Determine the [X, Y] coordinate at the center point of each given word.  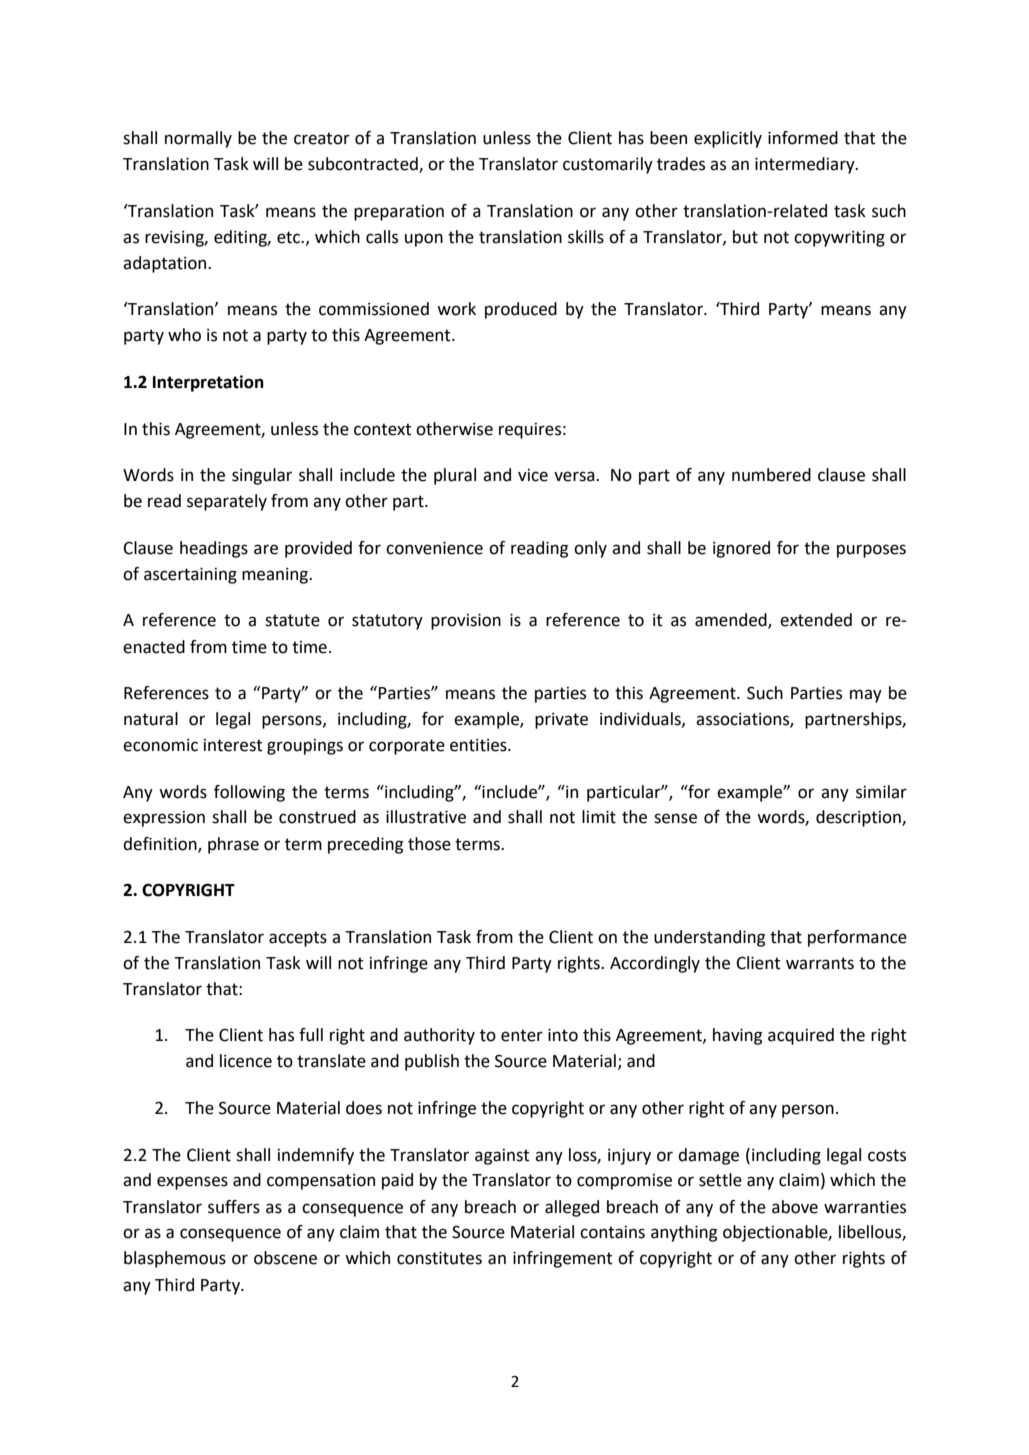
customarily [608, 165]
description [859, 818]
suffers [234, 1207]
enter [522, 1035]
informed [803, 138]
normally [198, 139]
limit [599, 817]
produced [521, 310]
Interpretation [208, 383]
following [249, 793]
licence [246, 1061]
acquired [801, 1036]
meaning [276, 576]
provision [466, 622]
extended [816, 620]
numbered [771, 475]
